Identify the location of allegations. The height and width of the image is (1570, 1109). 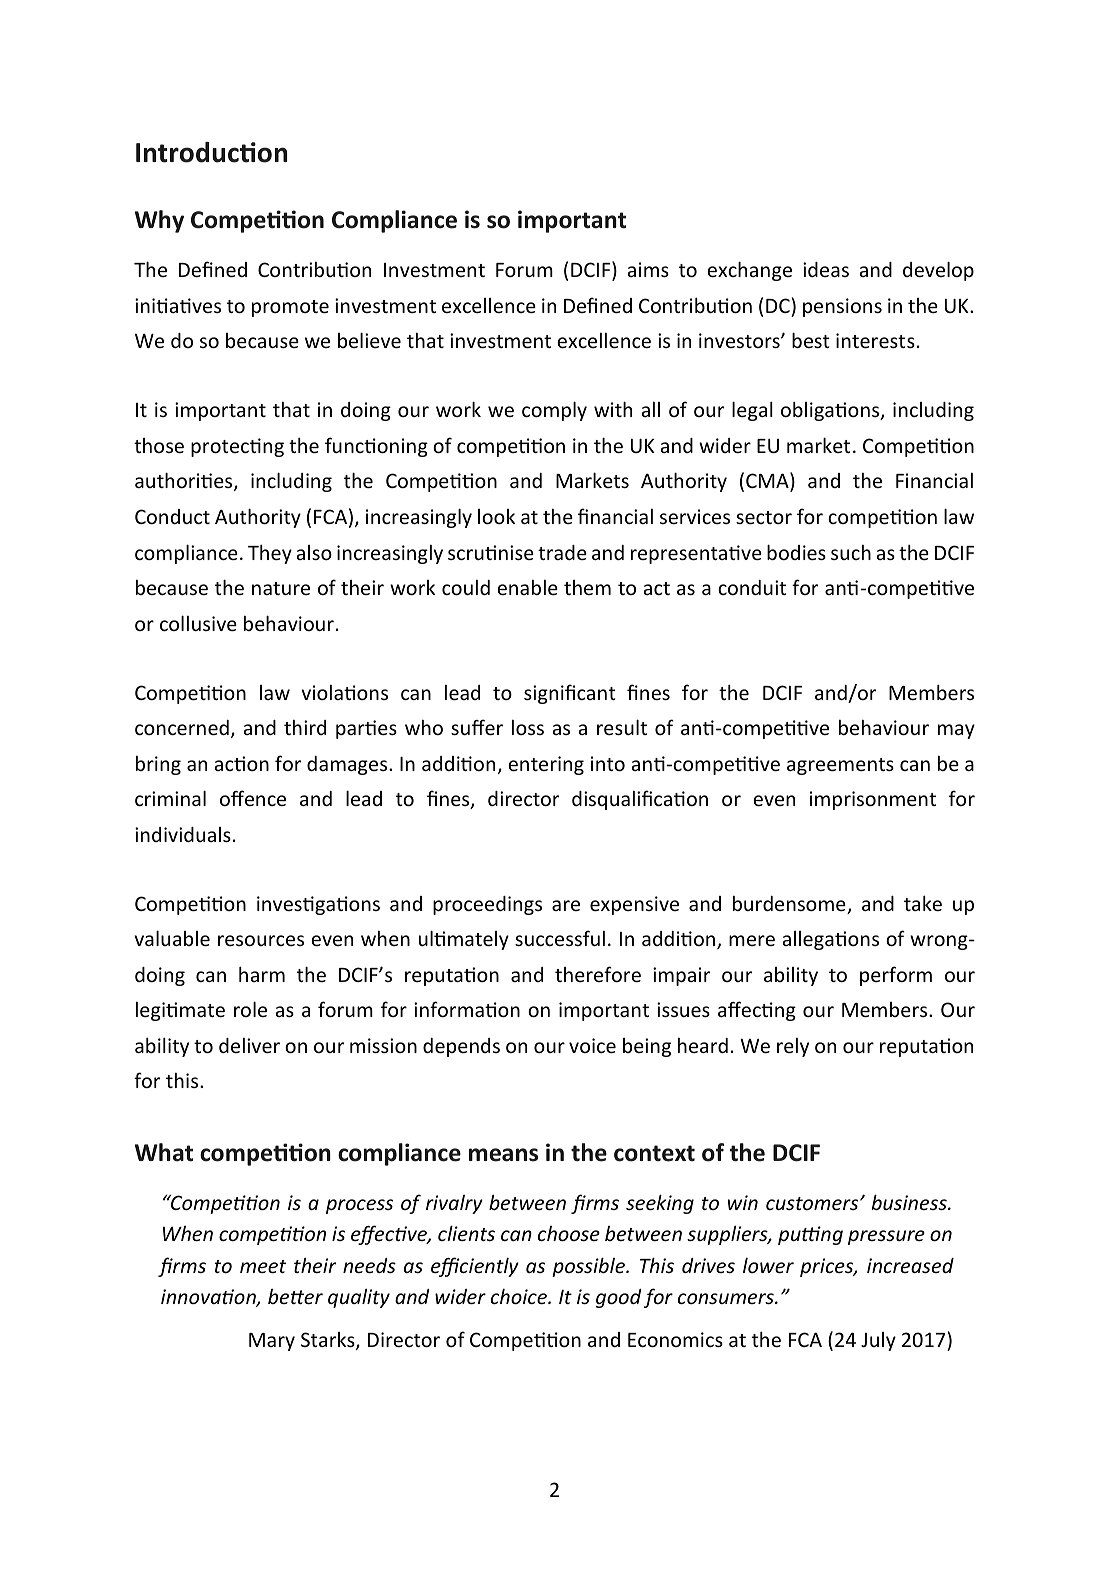
(831, 940).
